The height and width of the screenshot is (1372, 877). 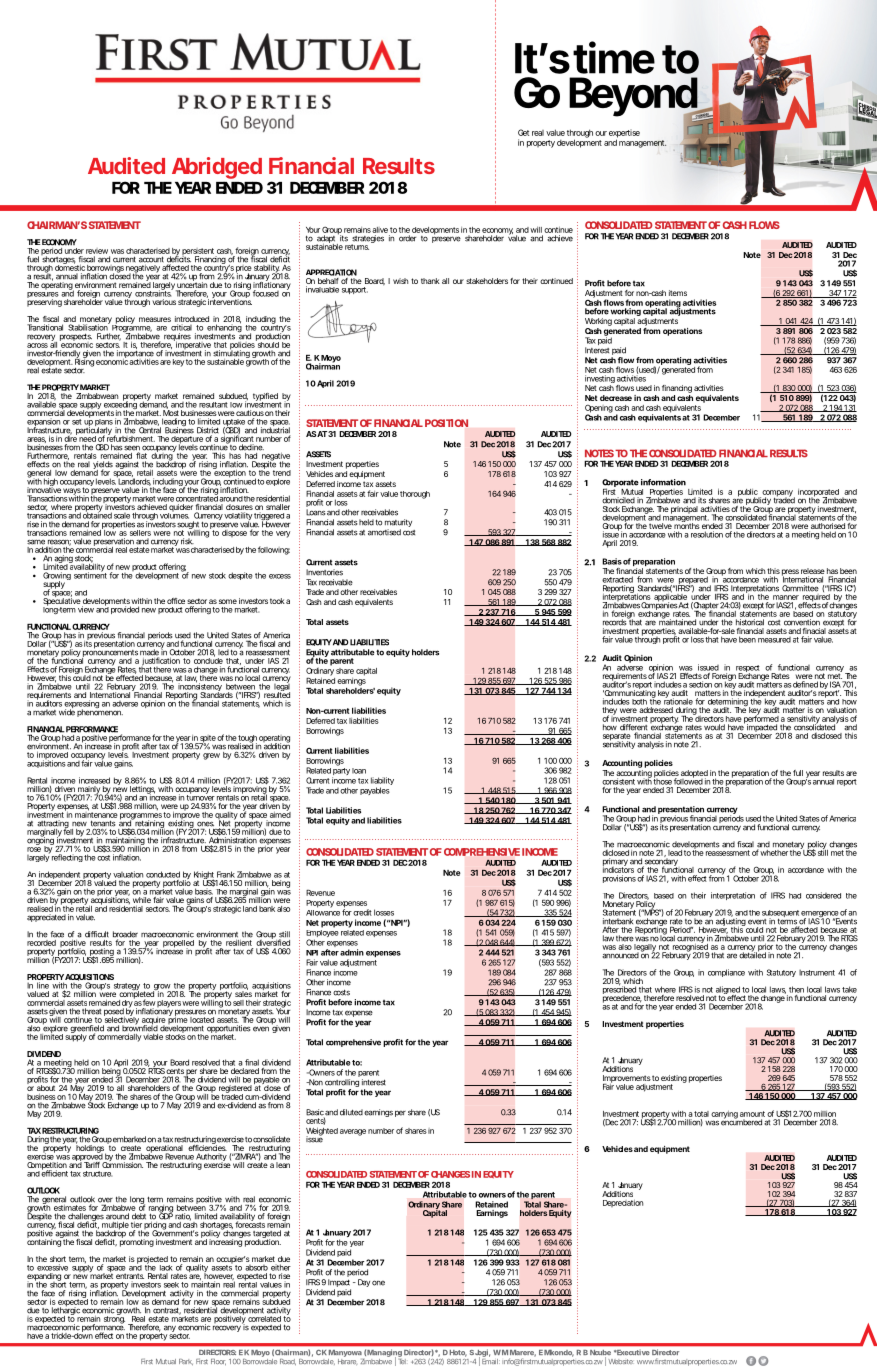 I want to click on grew, so click(x=211, y=756).
